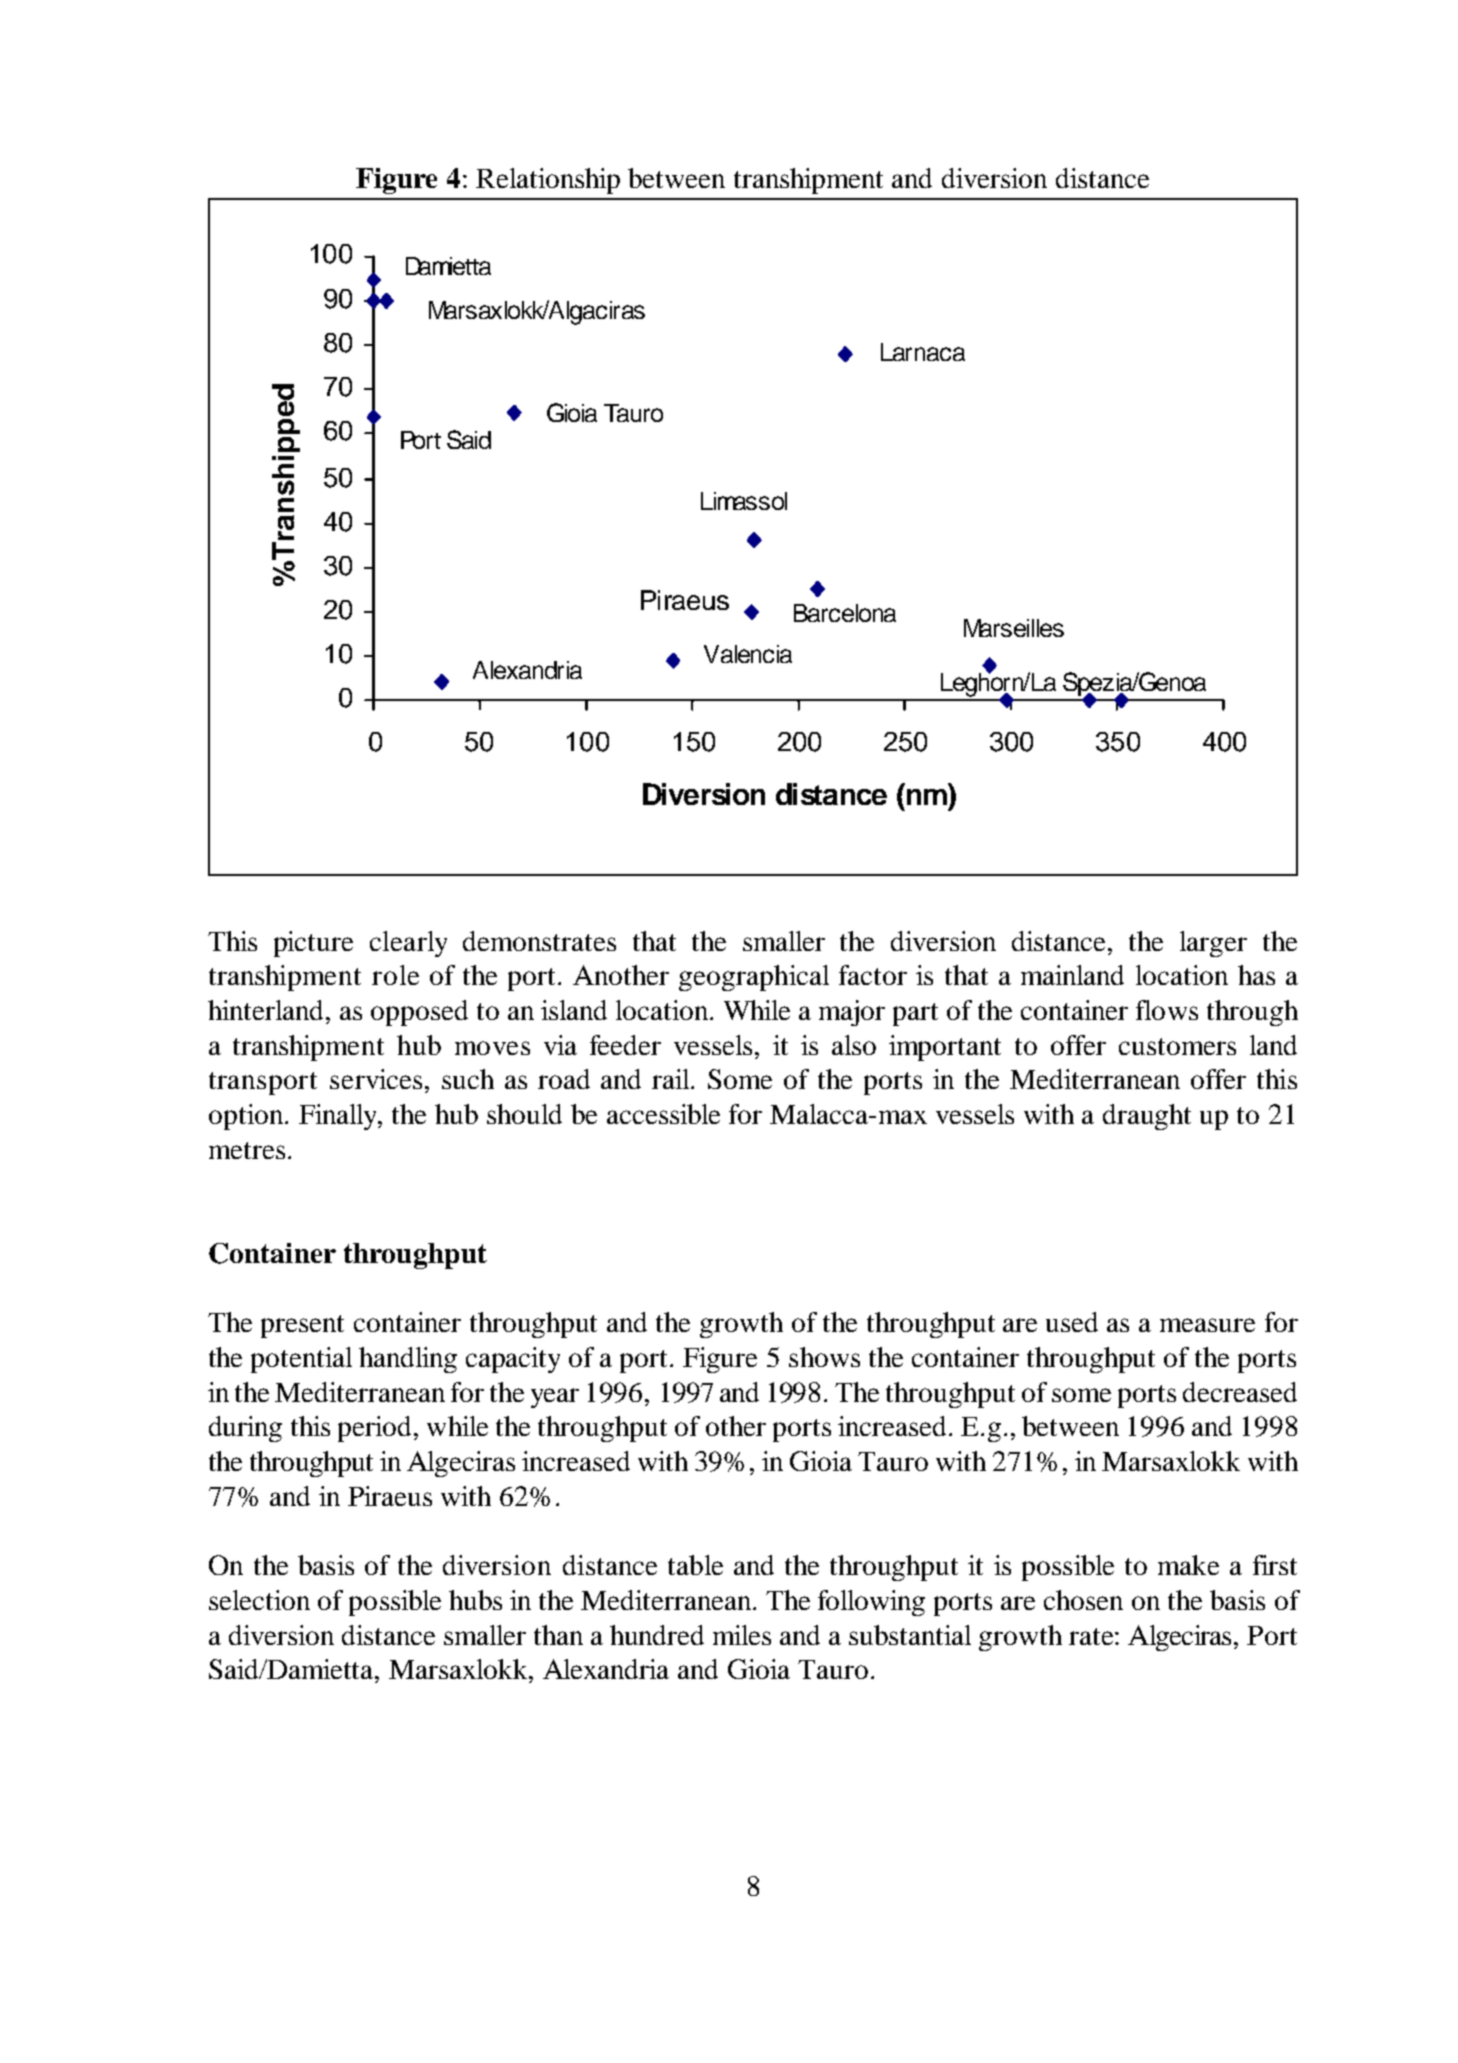 This screenshot has width=1458, height=2063. Describe the element at coordinates (1188, 1565) in the screenshot. I see `make` at that location.
